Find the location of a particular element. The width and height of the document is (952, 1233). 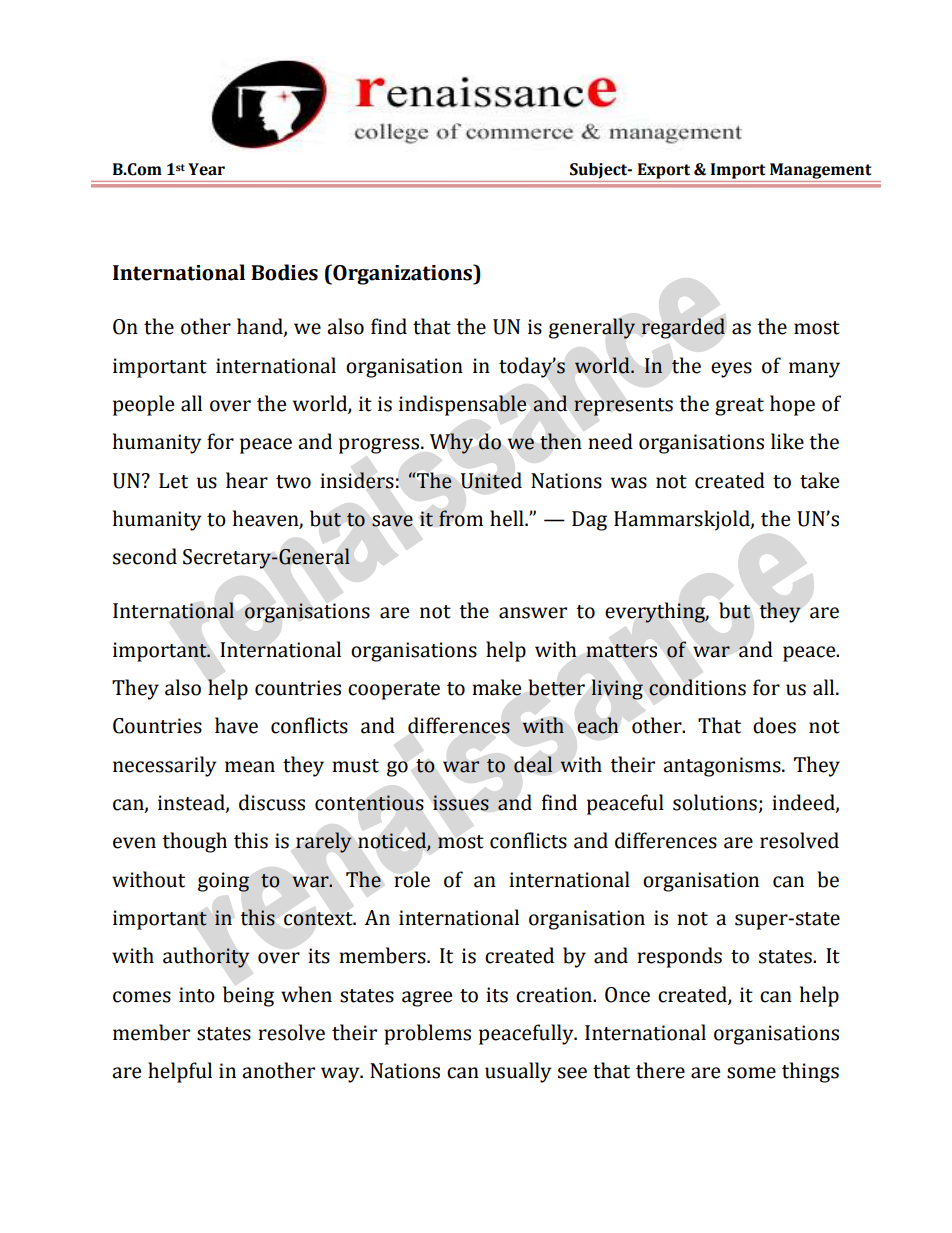

conditions is located at coordinates (697, 687).
